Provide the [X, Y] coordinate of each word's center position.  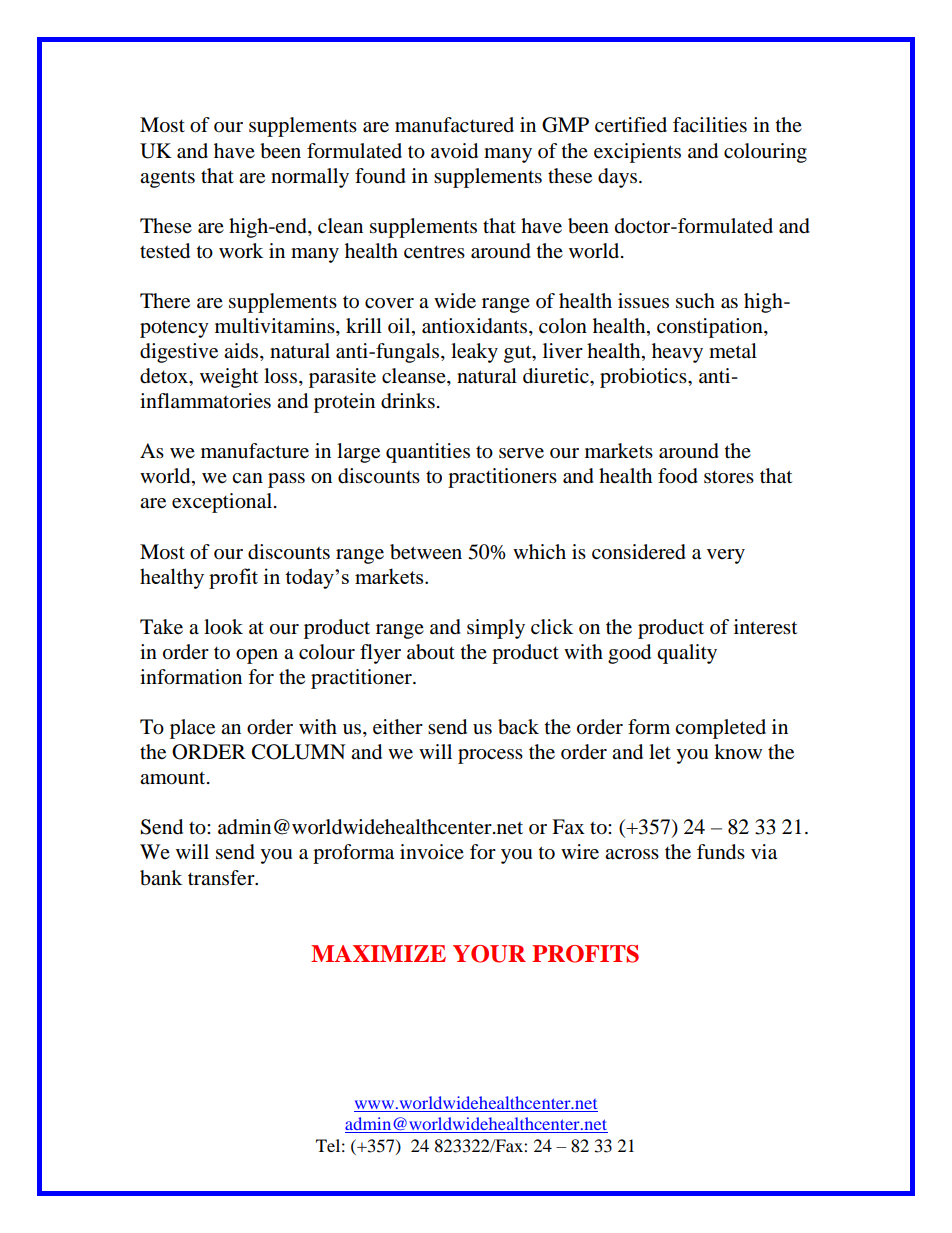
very [726, 556]
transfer [222, 878]
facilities [710, 125]
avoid [454, 151]
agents [167, 179]
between [426, 552]
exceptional [222, 503]
